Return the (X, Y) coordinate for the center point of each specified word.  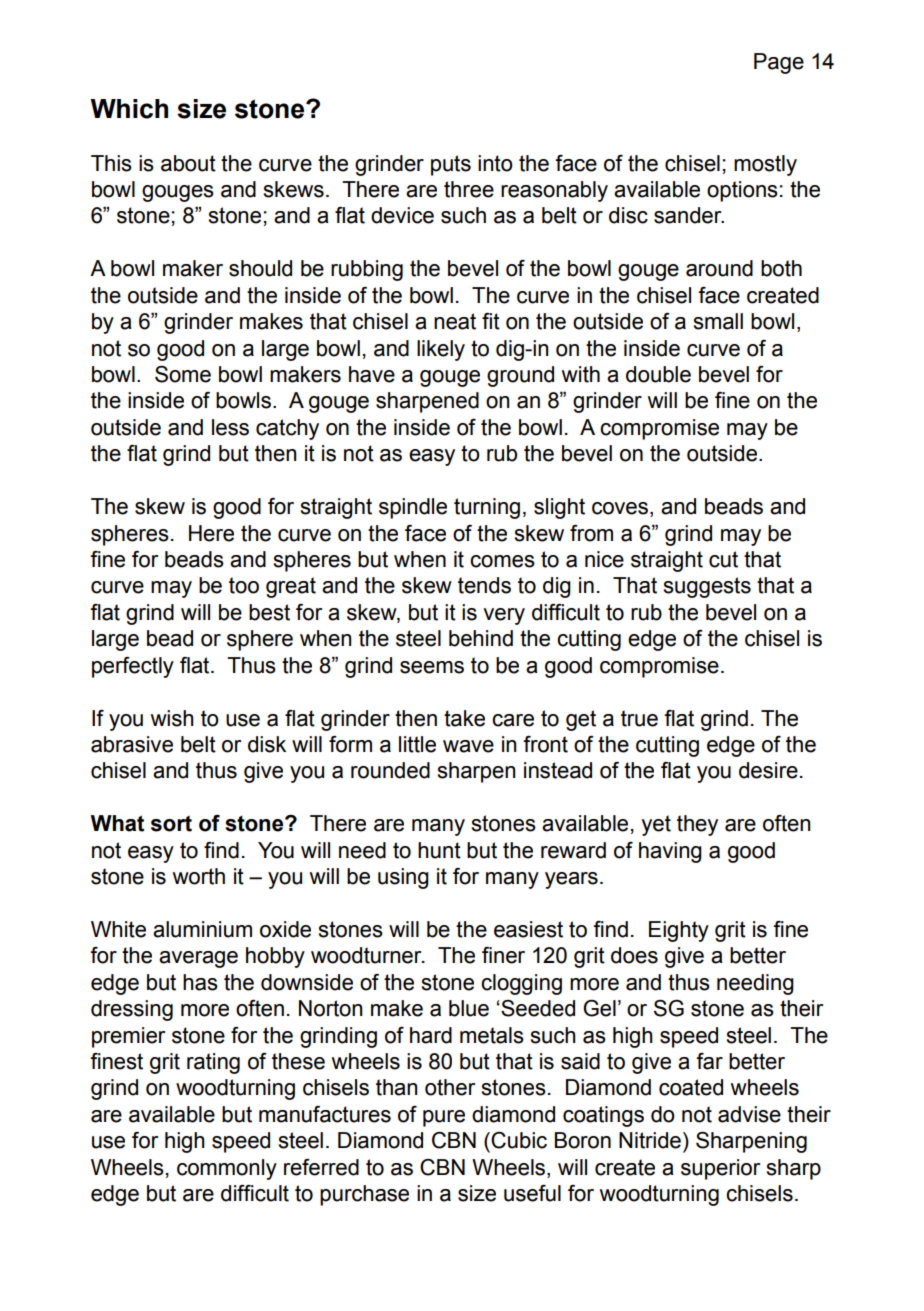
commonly (227, 1169)
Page (779, 63)
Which (129, 109)
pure (444, 1118)
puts (451, 165)
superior (720, 1169)
